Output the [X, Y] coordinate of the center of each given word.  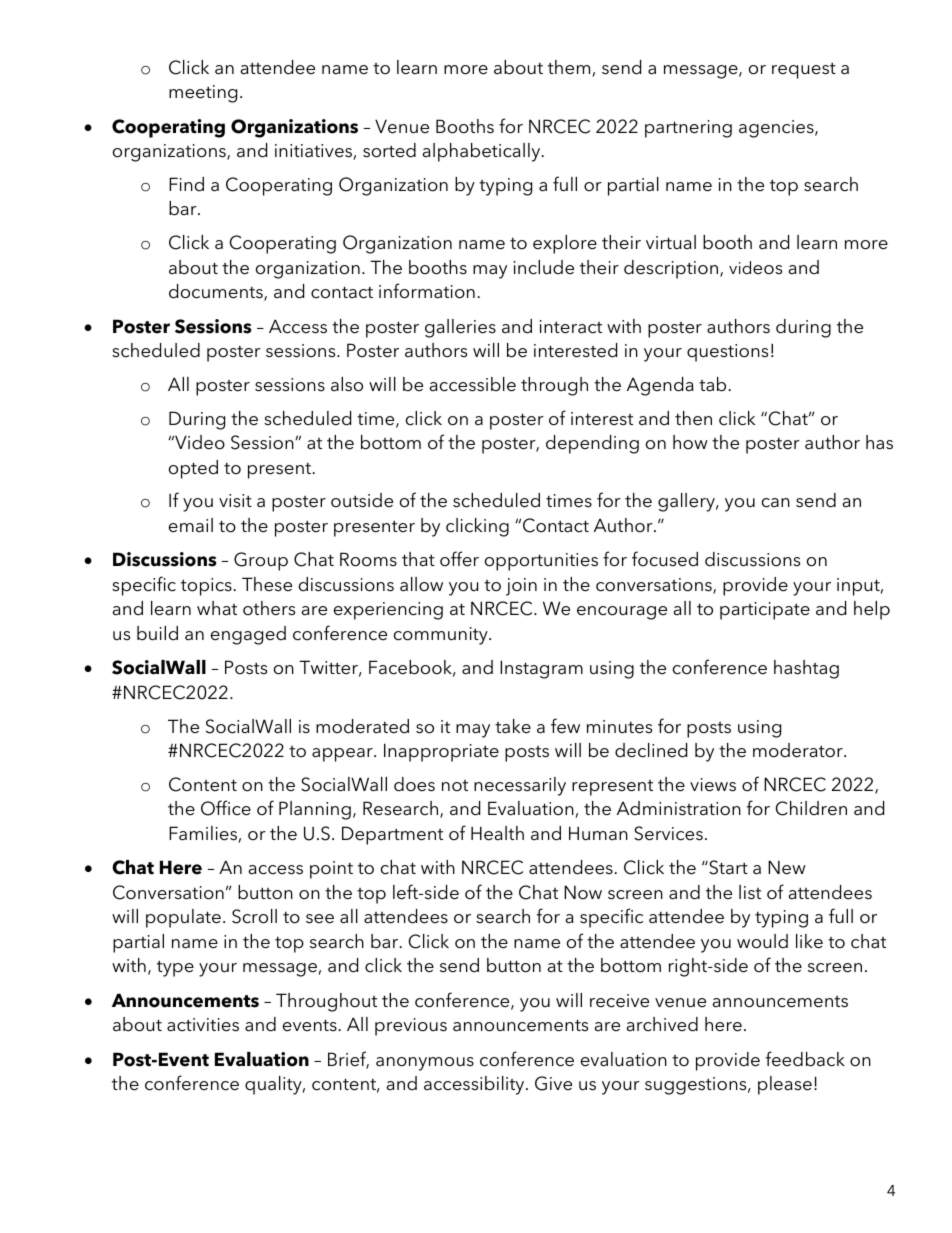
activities [203, 1025]
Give [553, 1083]
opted [193, 469]
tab [714, 384]
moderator [799, 750]
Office [226, 808]
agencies [777, 129]
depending [592, 444]
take [513, 726]
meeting [203, 94]
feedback [805, 1059]
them [570, 68]
